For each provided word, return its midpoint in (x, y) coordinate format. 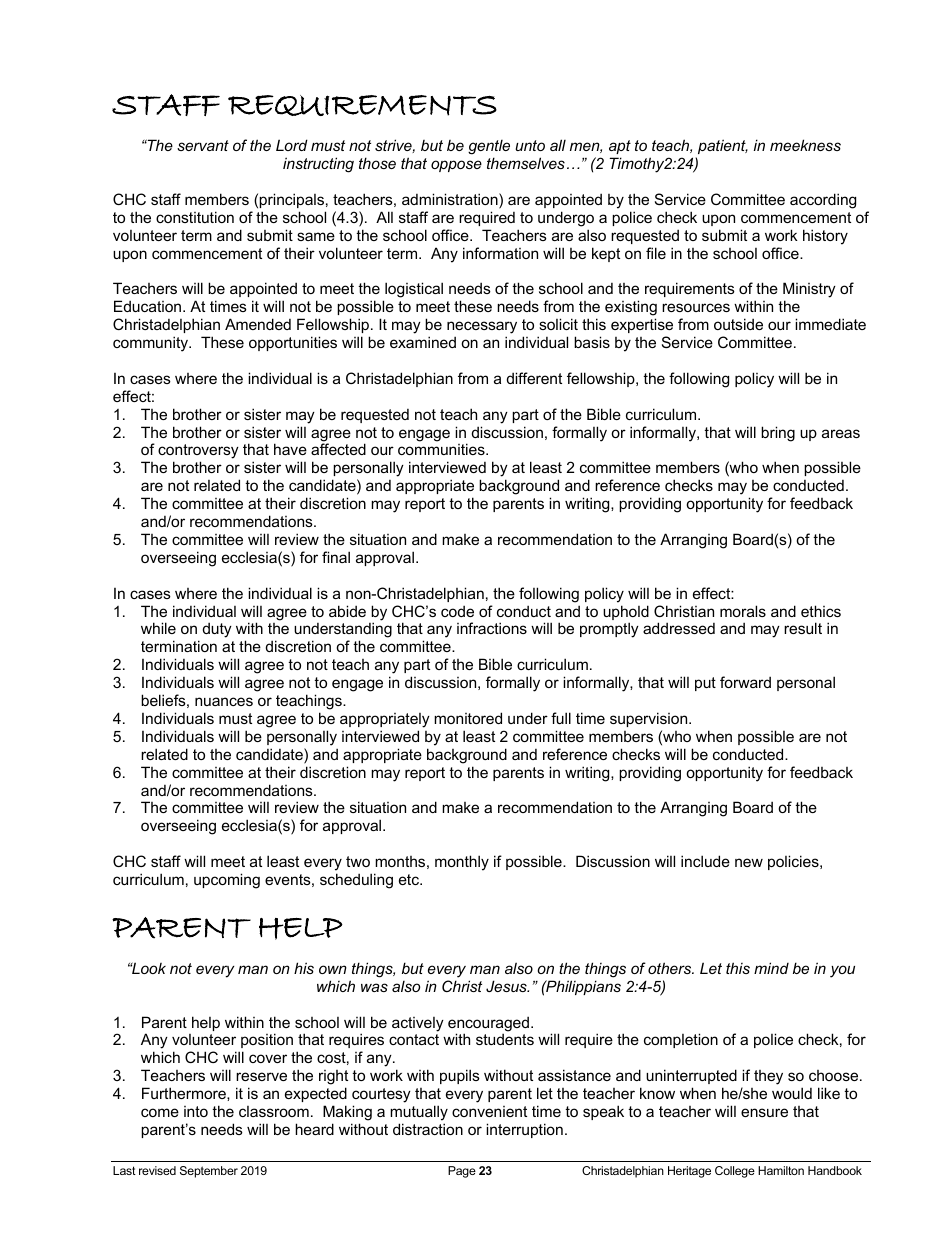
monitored (468, 718)
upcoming (227, 881)
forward (745, 682)
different (534, 378)
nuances (224, 701)
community (151, 344)
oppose (456, 166)
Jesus (507, 986)
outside (738, 324)
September (209, 1172)
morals (743, 611)
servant (203, 145)
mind (771, 968)
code (457, 611)
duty (217, 630)
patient (723, 146)
